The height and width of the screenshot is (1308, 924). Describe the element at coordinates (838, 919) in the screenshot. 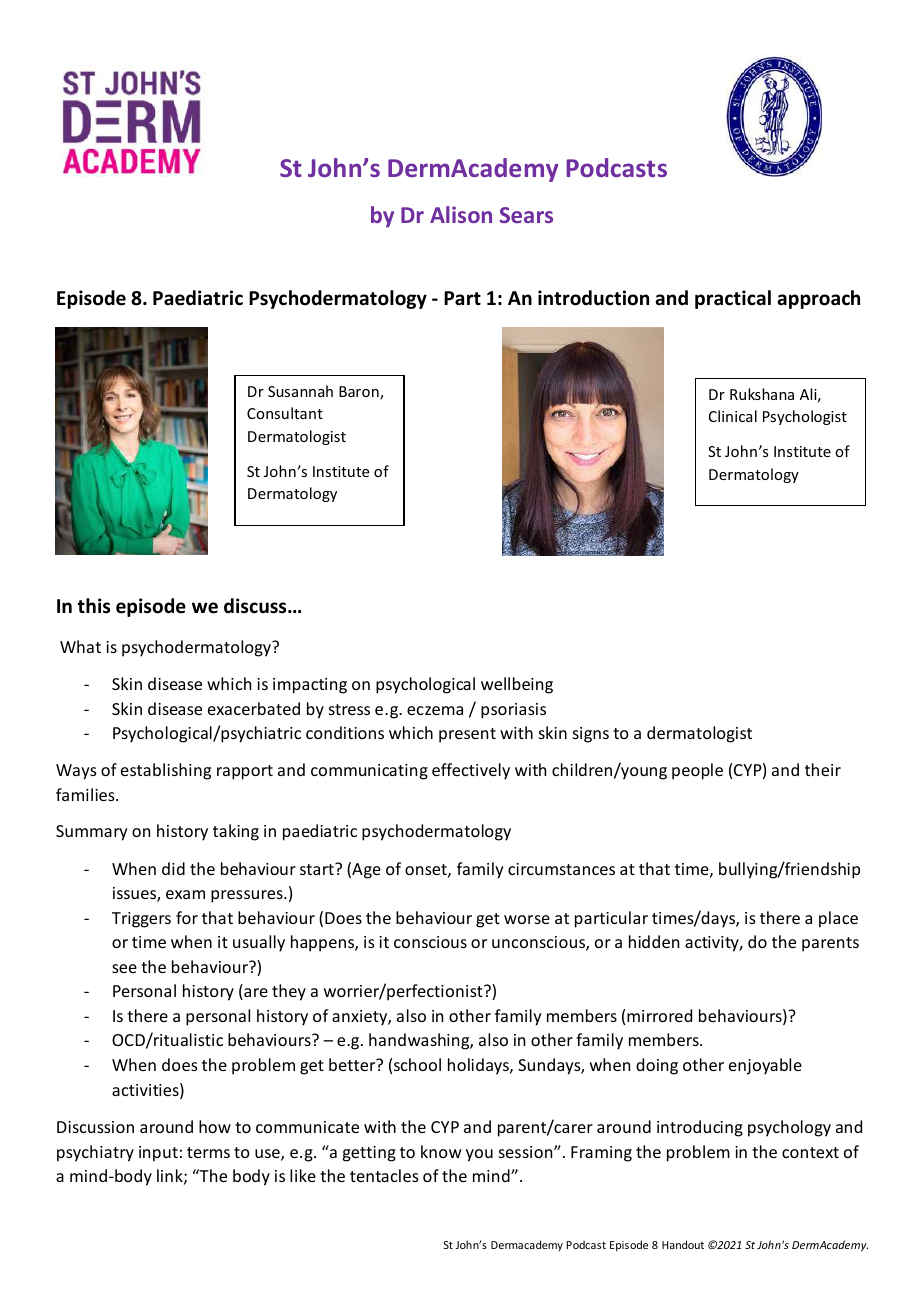

I see `place` at that location.
